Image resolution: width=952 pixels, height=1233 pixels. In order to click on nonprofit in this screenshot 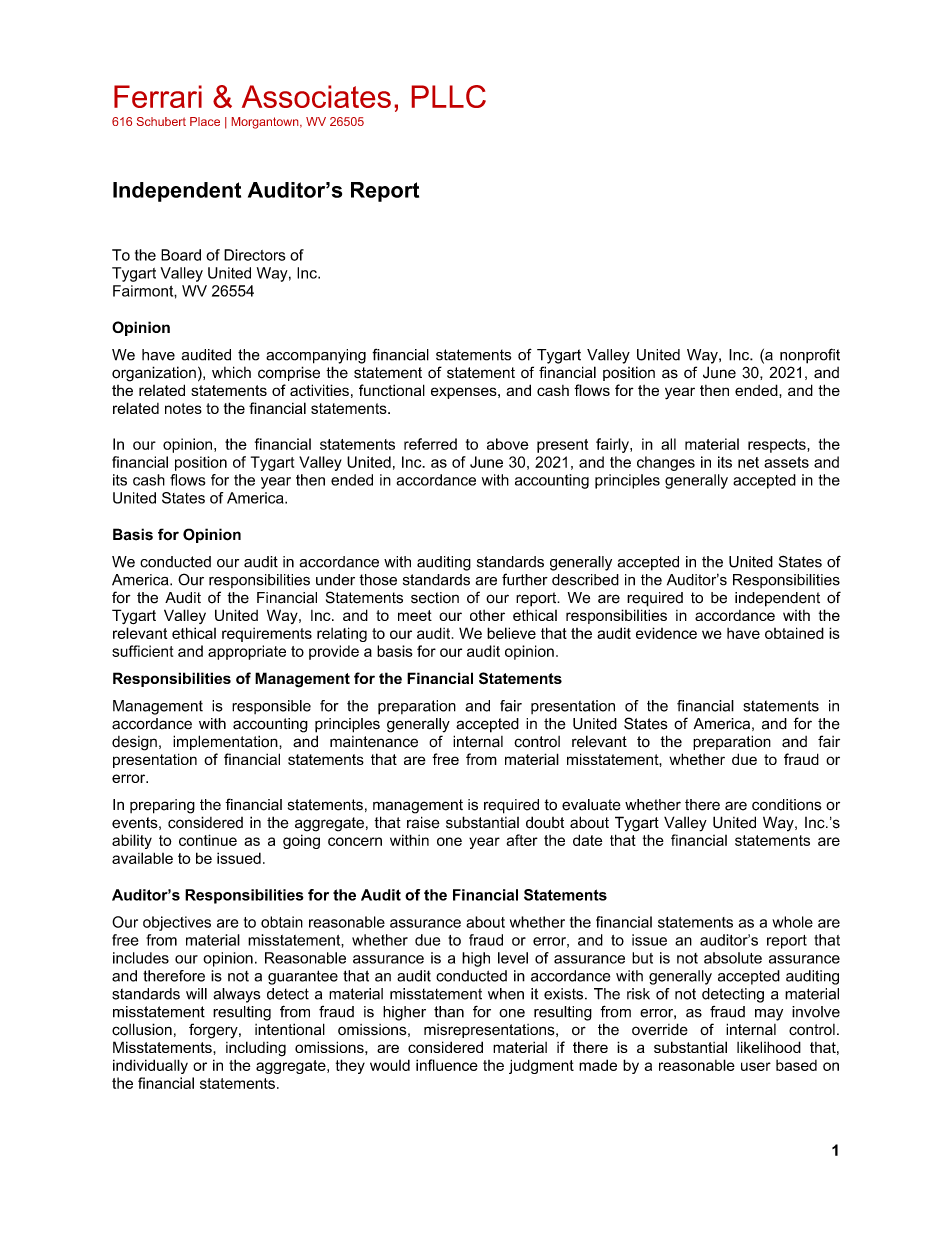, I will do `click(810, 356)`.
